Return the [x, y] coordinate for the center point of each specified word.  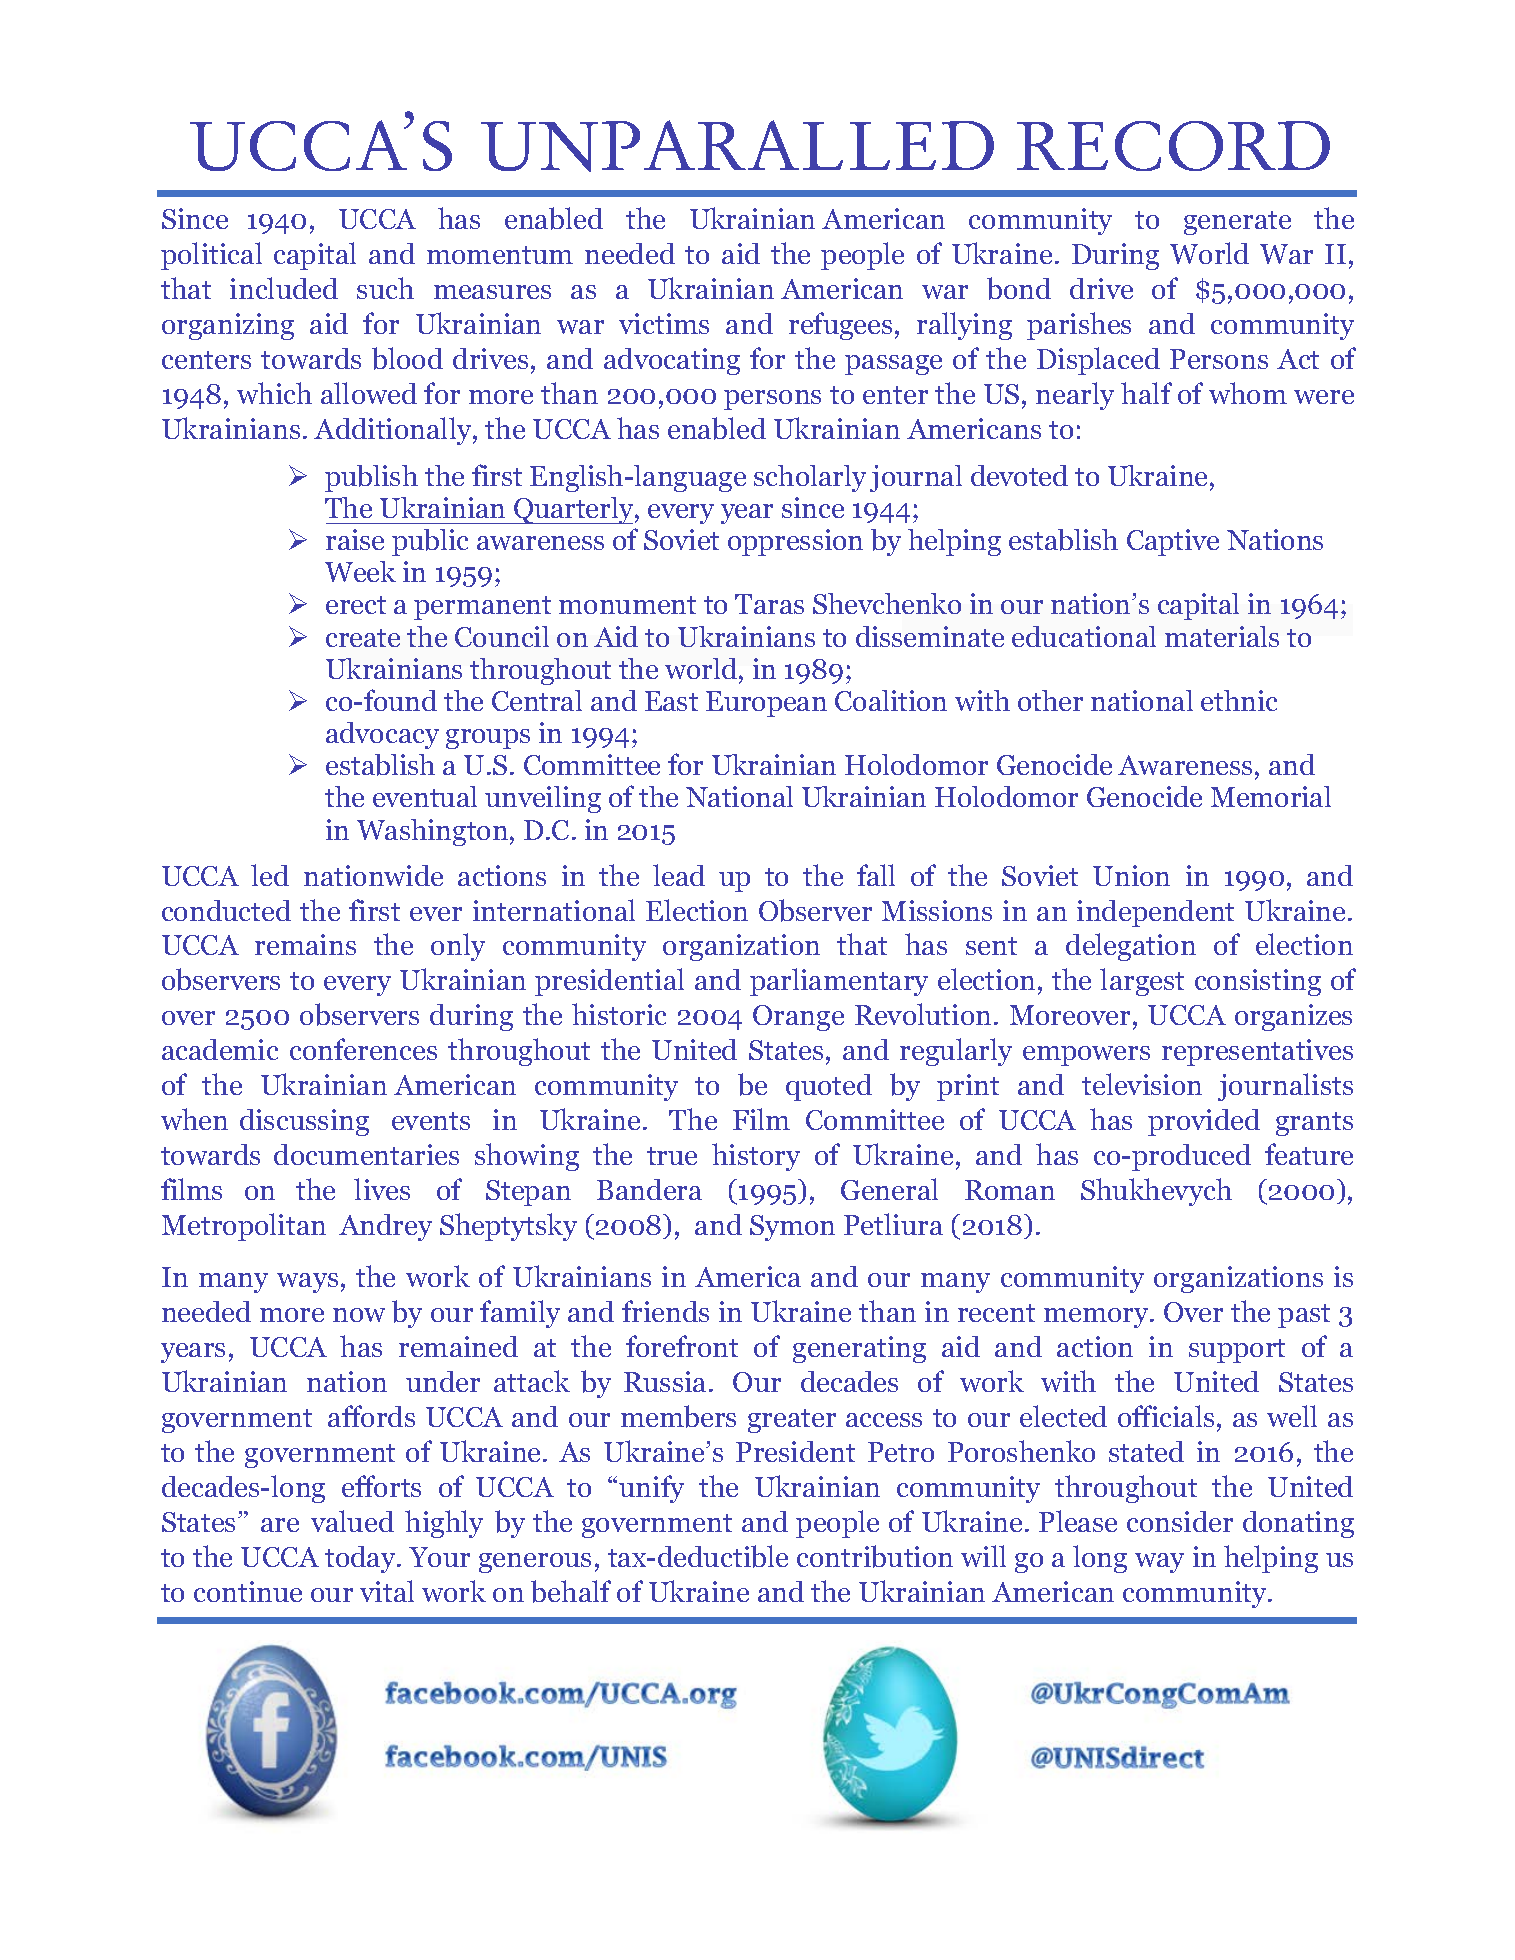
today [361, 1559]
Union [1131, 875]
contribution [875, 1556]
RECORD [1173, 146]
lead [679, 875]
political [211, 256]
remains [305, 944]
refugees [840, 326]
